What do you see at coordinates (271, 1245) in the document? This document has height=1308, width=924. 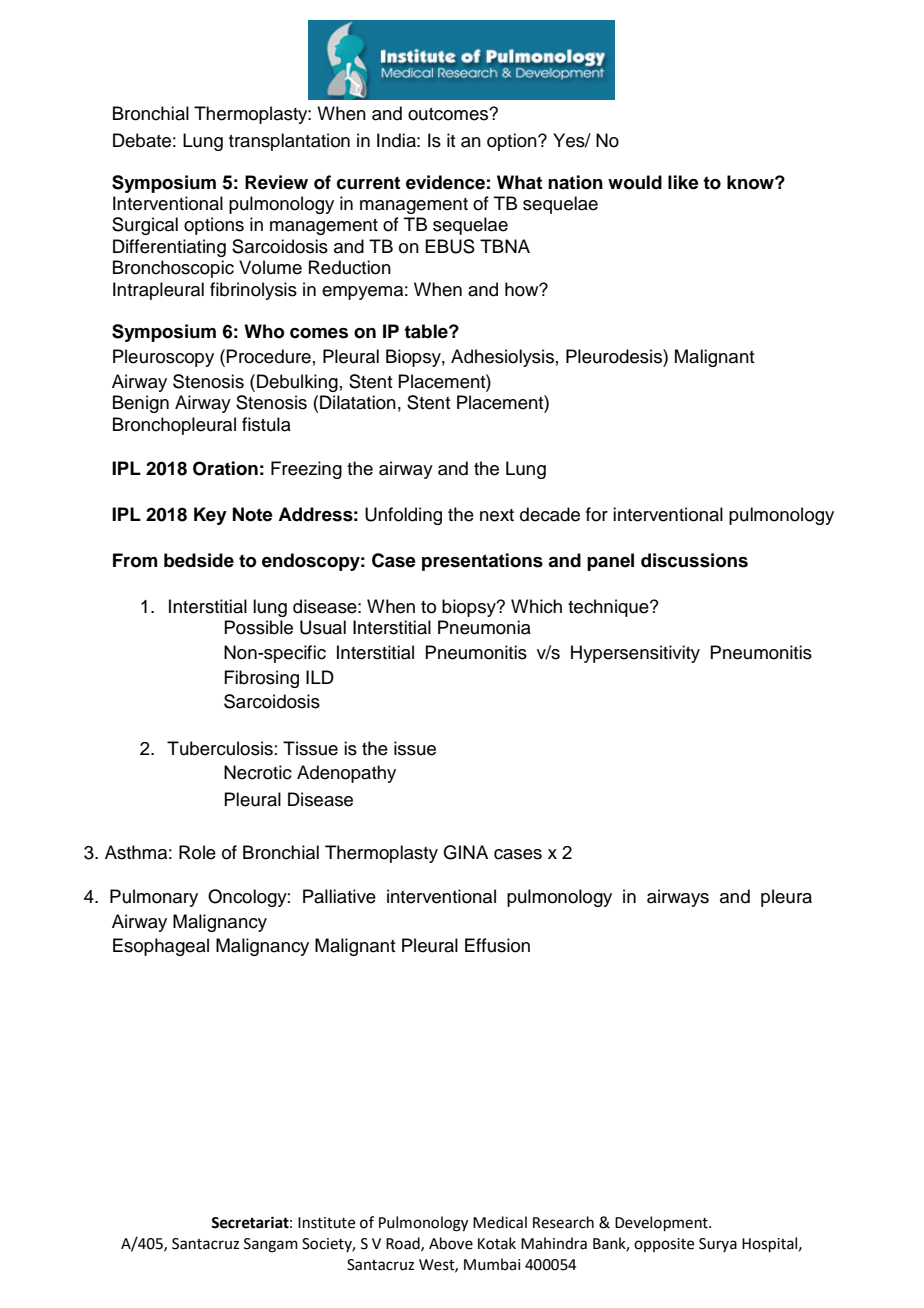 I see `Sangam` at bounding box center [271, 1245].
